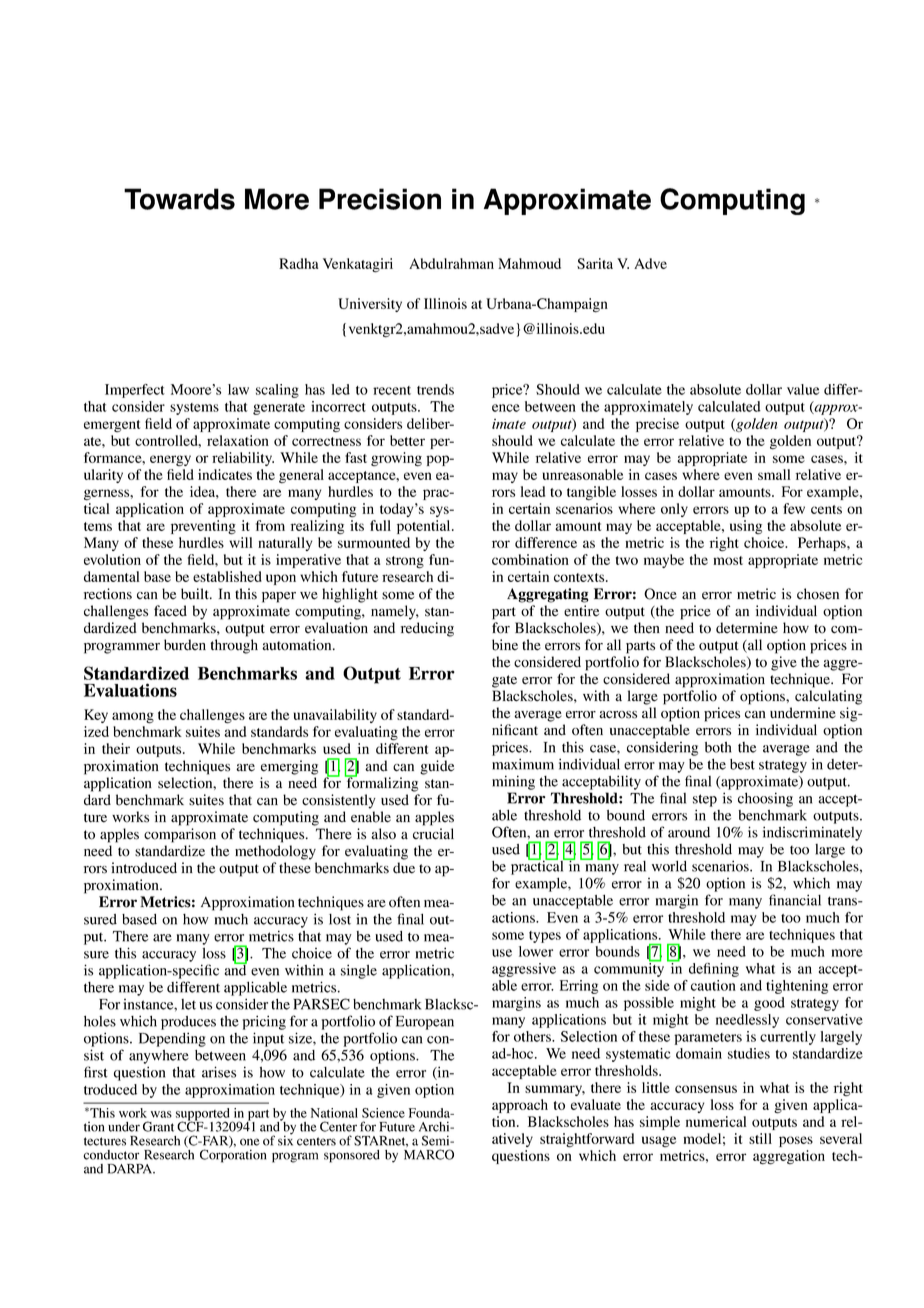  Describe the element at coordinates (746, 527) in the page. I see `using` at that location.
